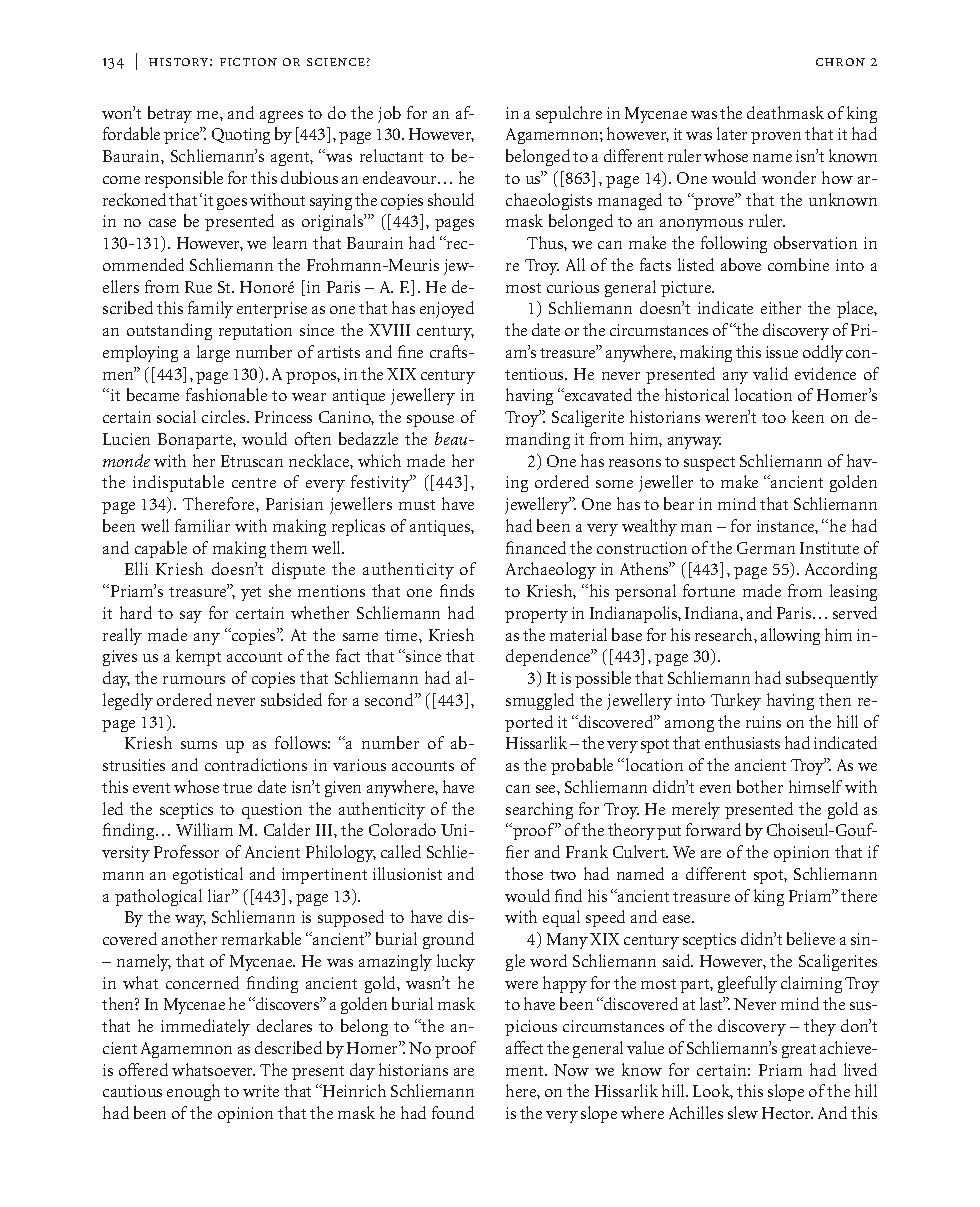  Describe the element at coordinates (389, 114) in the page. I see `job` at that location.
